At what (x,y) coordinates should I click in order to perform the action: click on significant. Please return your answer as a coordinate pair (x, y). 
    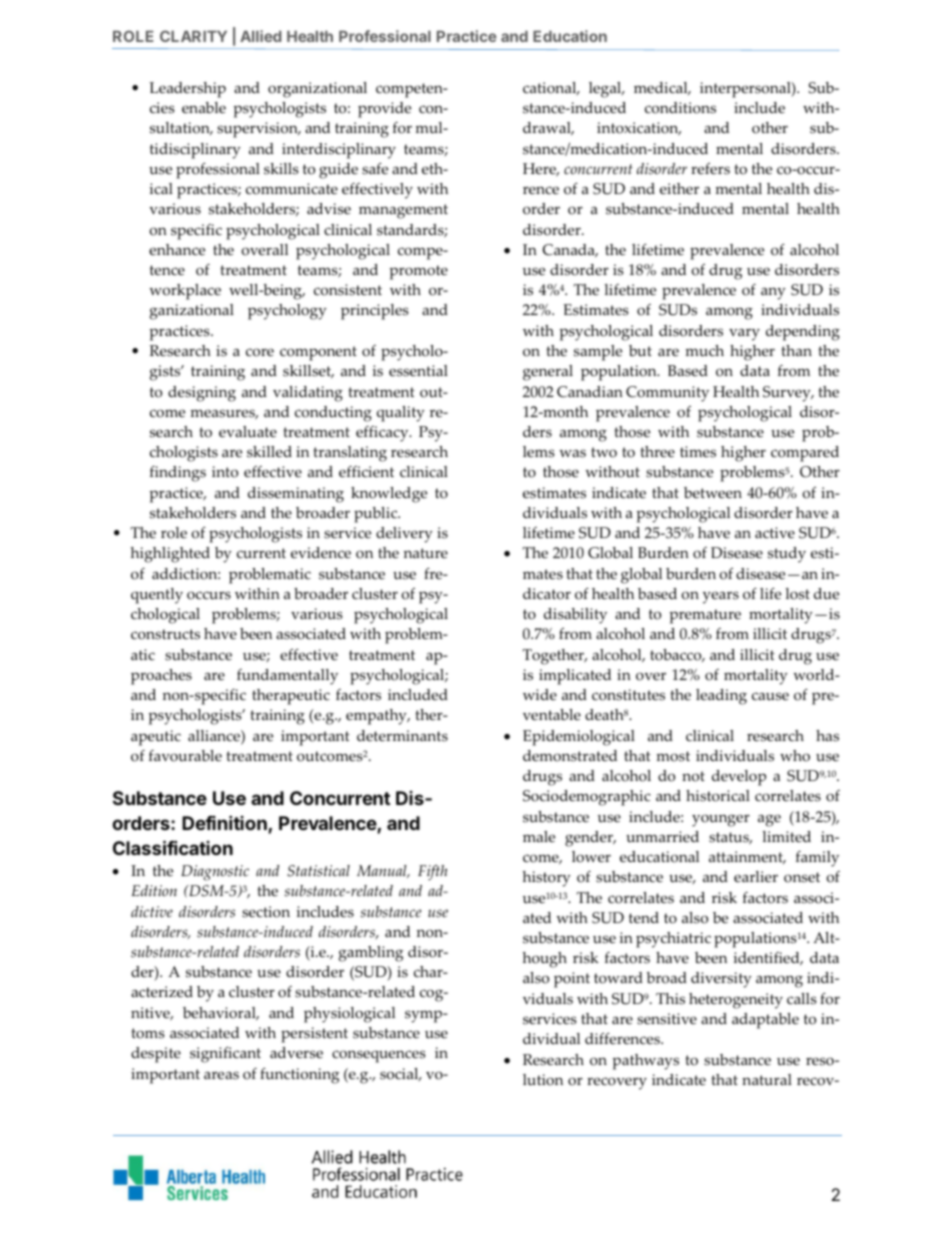
    Looking at the image, I should click on (225, 1055).
